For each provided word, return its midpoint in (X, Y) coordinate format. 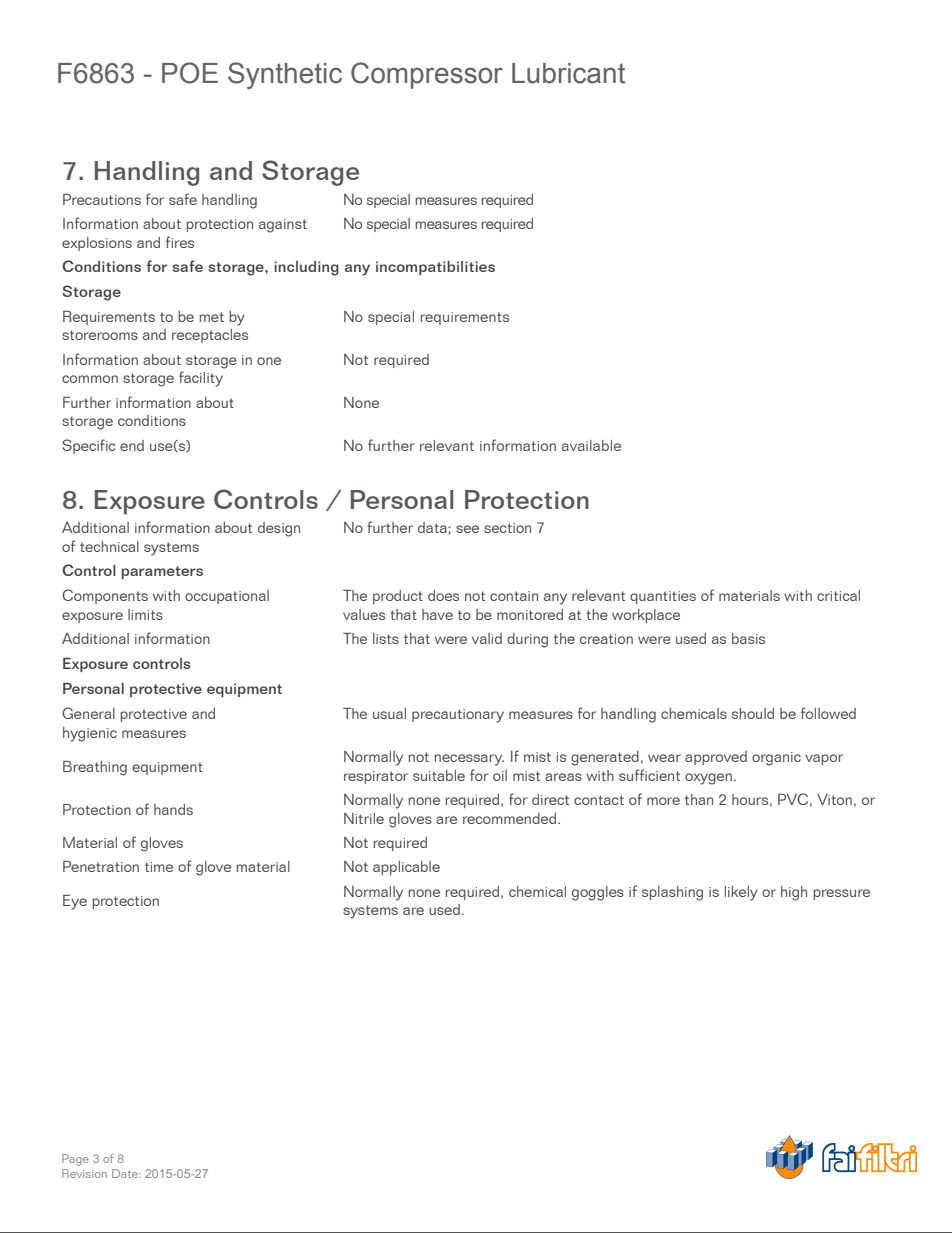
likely (741, 893)
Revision (84, 1173)
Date (126, 1173)
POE (190, 73)
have (437, 614)
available (591, 445)
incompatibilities (435, 268)
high (794, 893)
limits (145, 614)
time (159, 867)
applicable (406, 868)
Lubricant (568, 73)
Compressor (427, 75)
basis (748, 638)
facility (201, 379)
